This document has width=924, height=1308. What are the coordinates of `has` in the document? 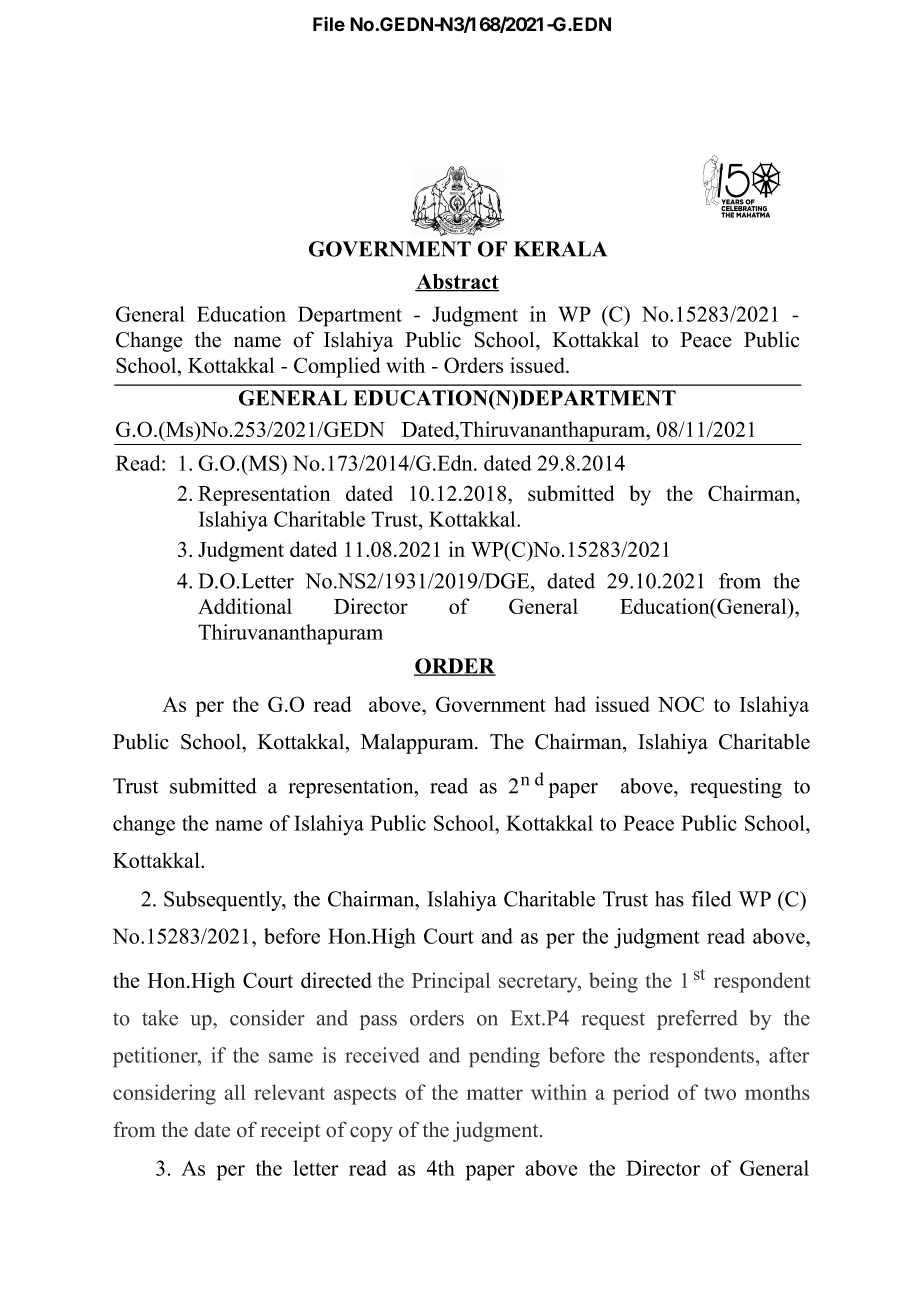 It's located at (669, 899).
